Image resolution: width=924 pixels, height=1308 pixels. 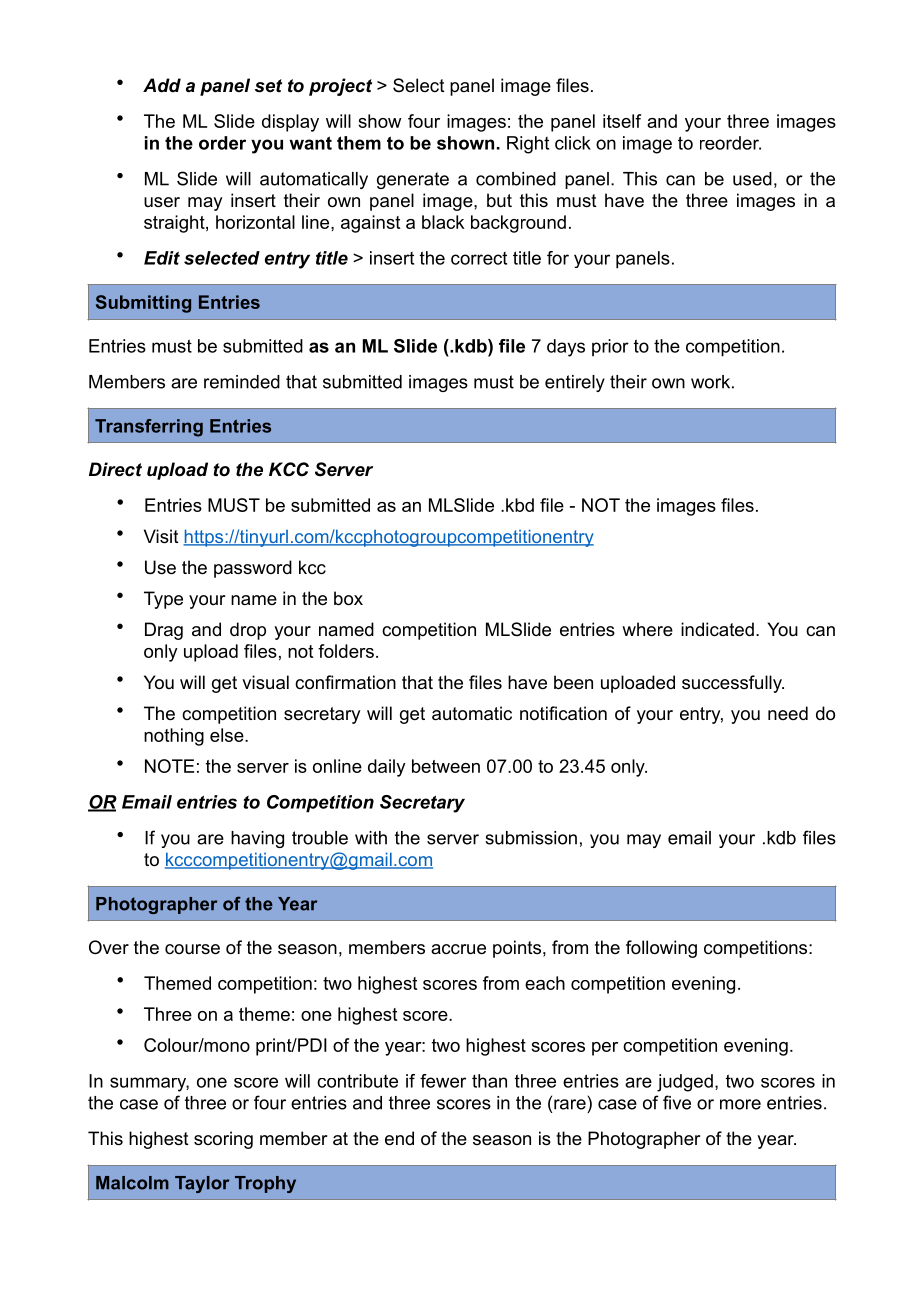 What do you see at coordinates (162, 85) in the document?
I see `Add` at bounding box center [162, 85].
